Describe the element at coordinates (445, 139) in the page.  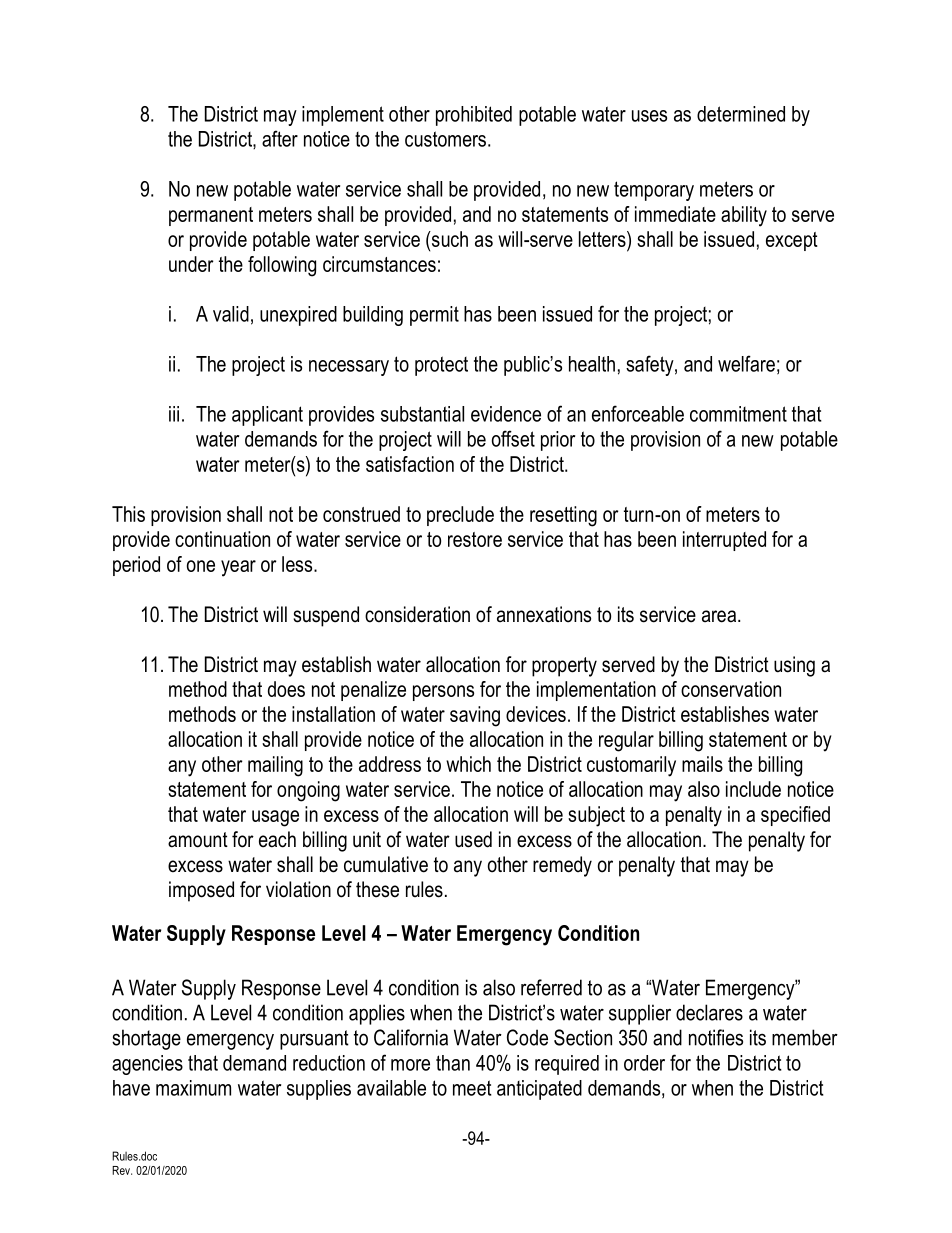
I see `customers` at that location.
